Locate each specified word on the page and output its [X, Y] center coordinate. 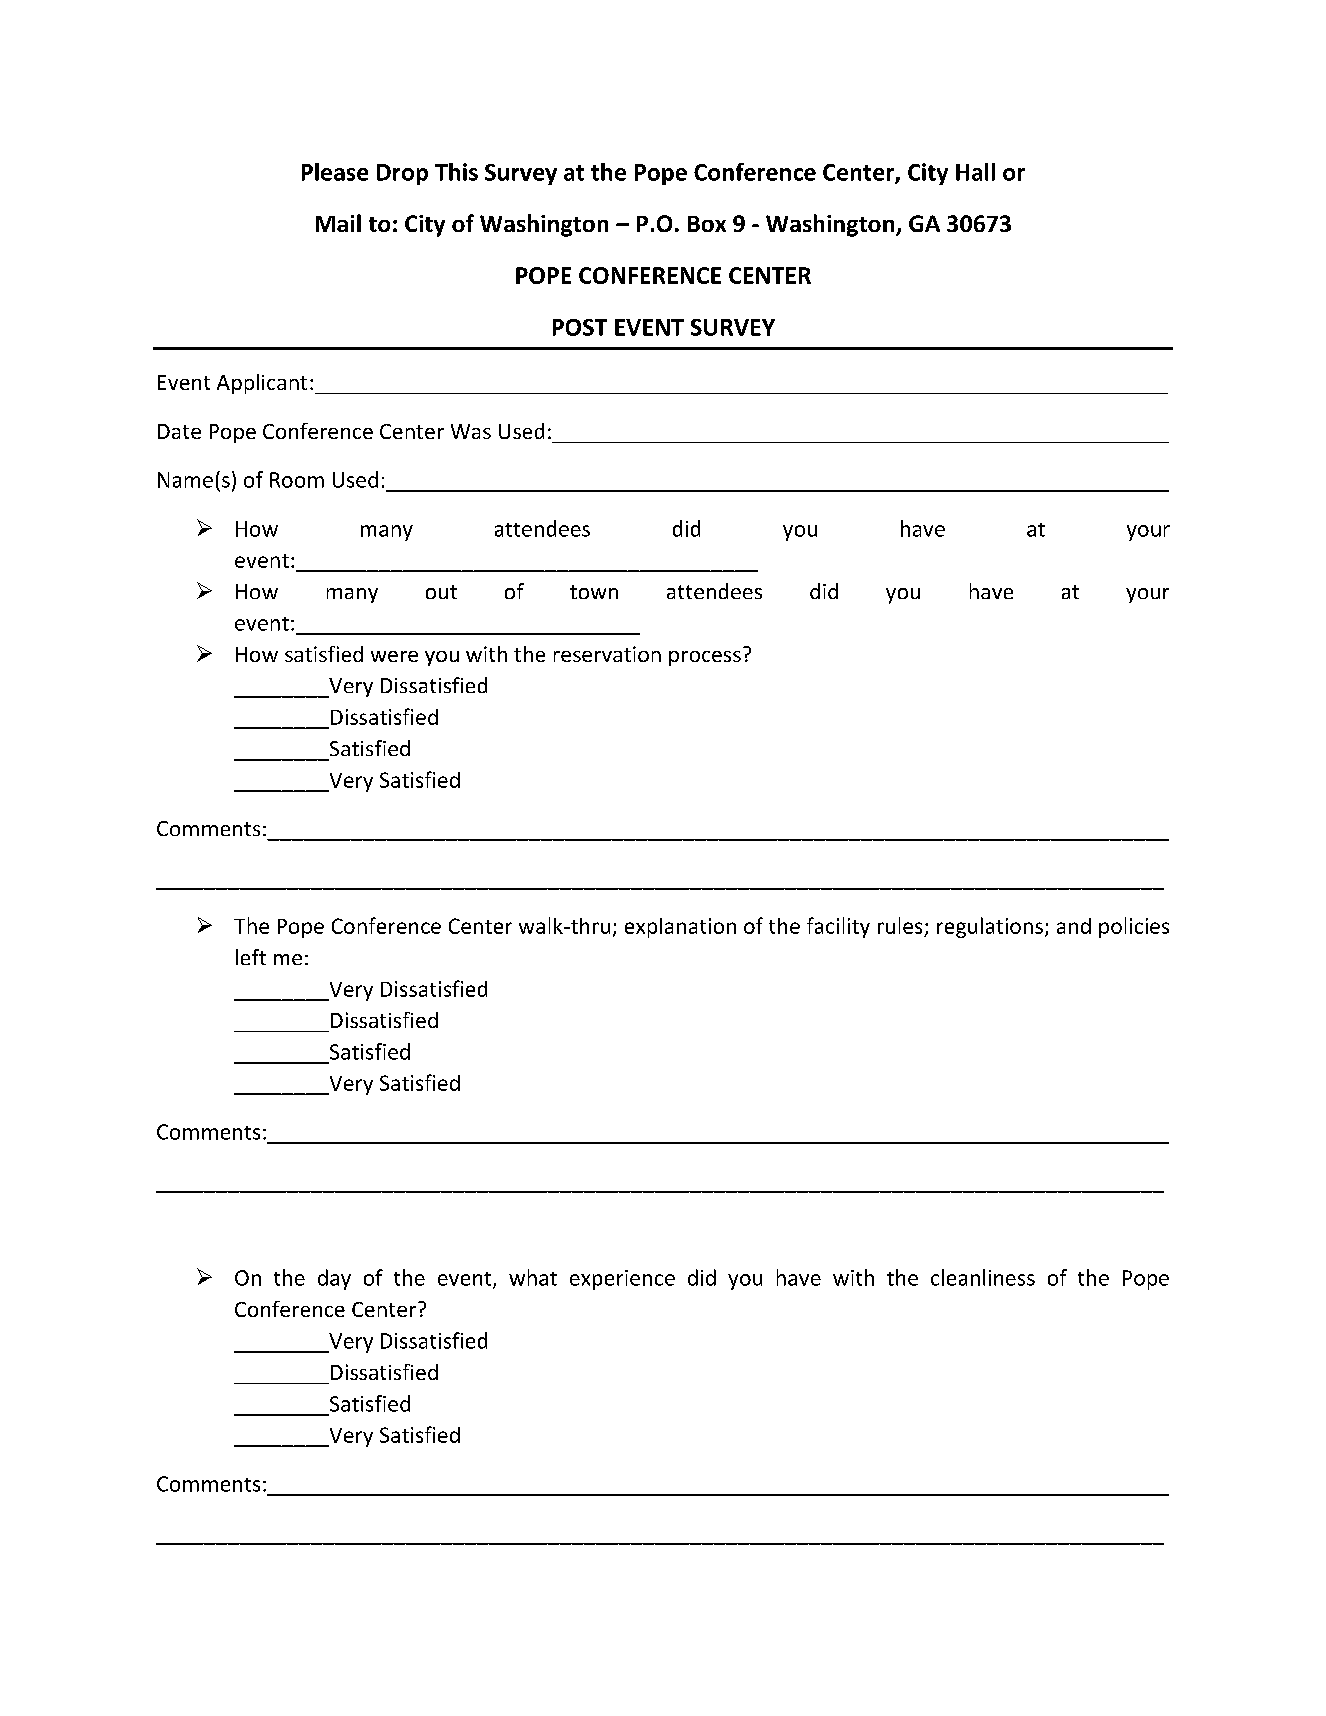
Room [297, 480]
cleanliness [983, 1277]
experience [622, 1280]
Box [707, 224]
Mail [338, 223]
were [394, 656]
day [334, 1279]
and [1074, 926]
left [251, 957]
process [705, 658]
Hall [975, 172]
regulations [990, 927]
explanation [680, 928]
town [594, 592]
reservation [607, 654]
